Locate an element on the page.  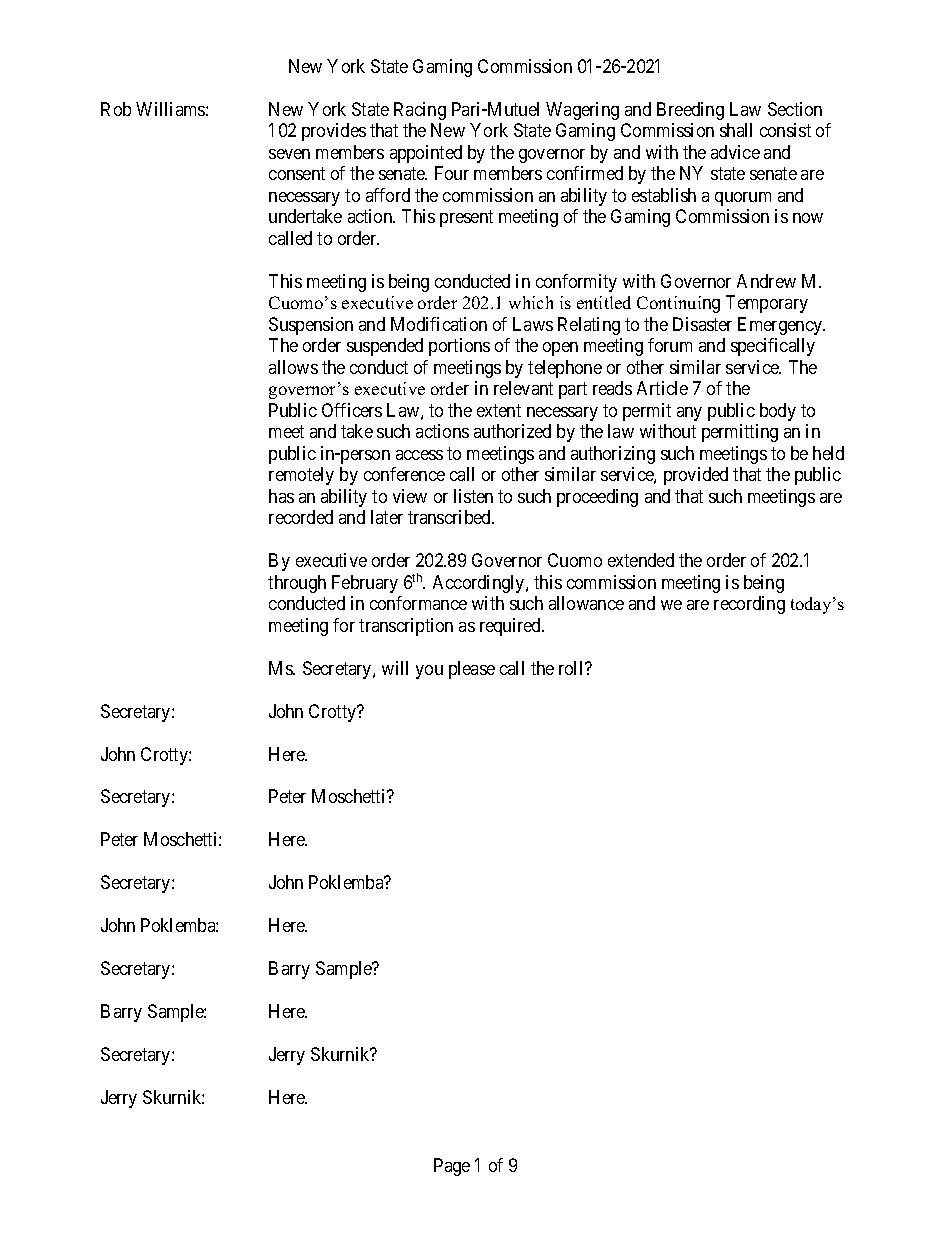
please is located at coordinates (472, 670).
